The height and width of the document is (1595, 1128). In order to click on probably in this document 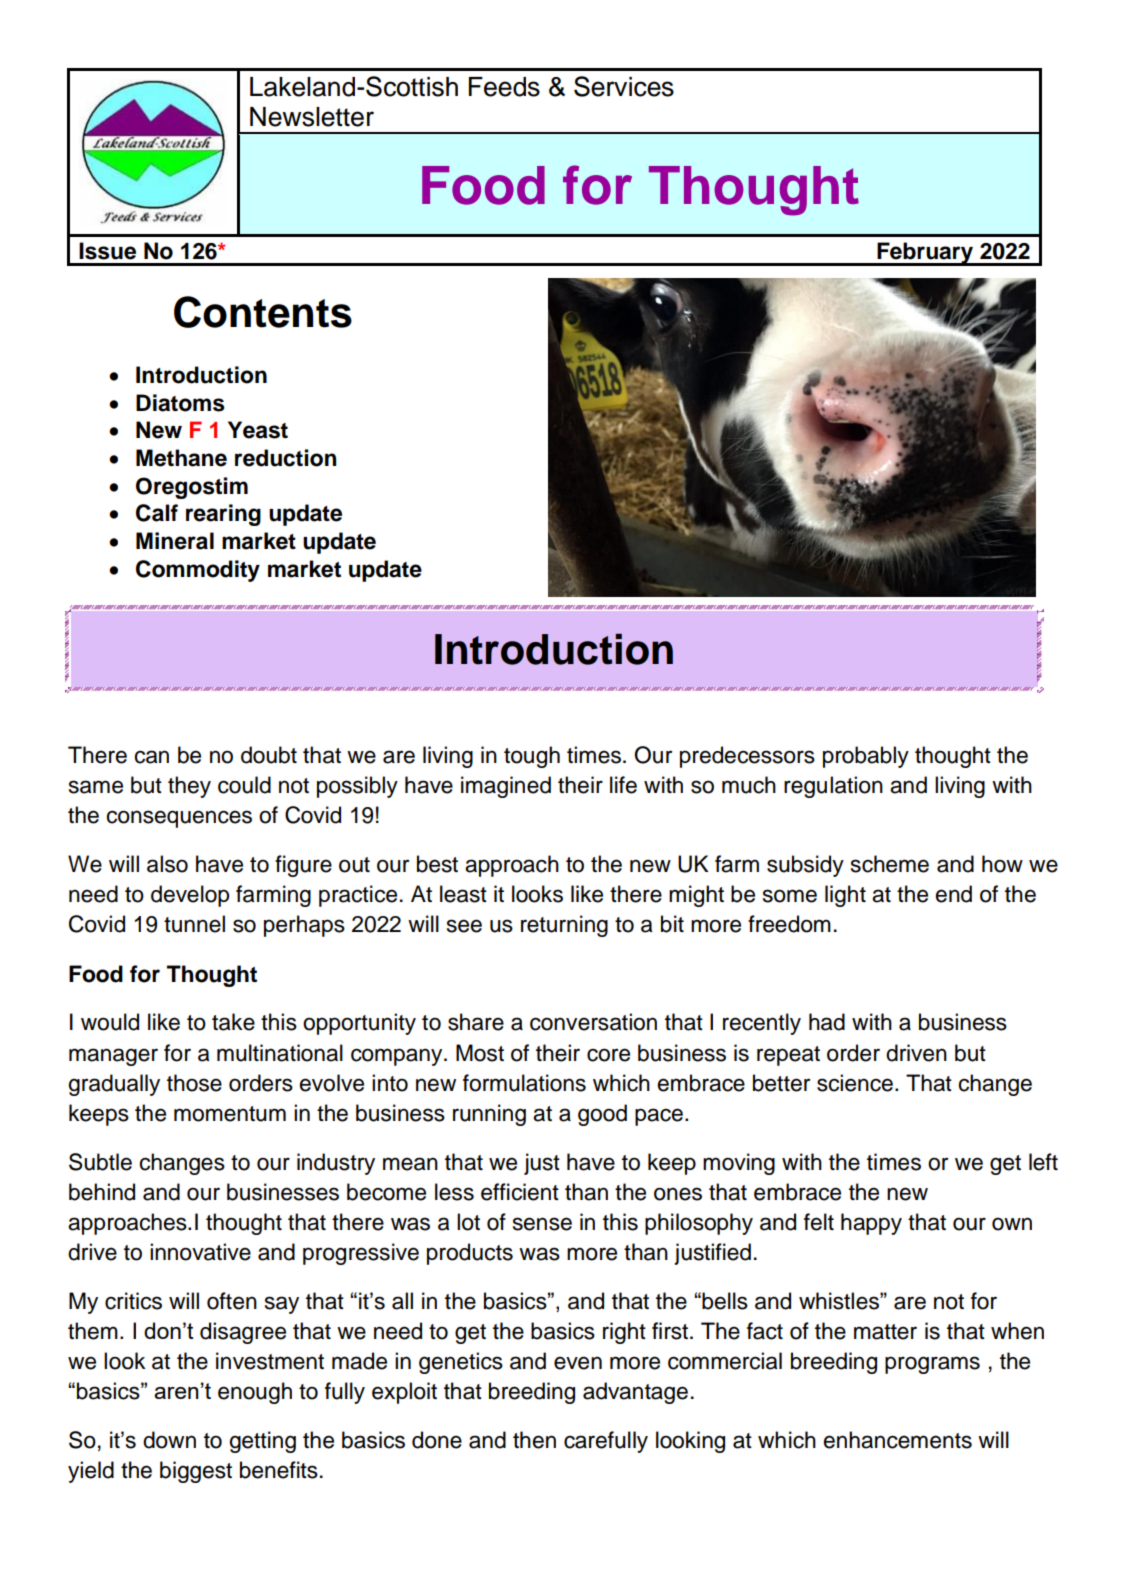, I will do `click(866, 757)`.
